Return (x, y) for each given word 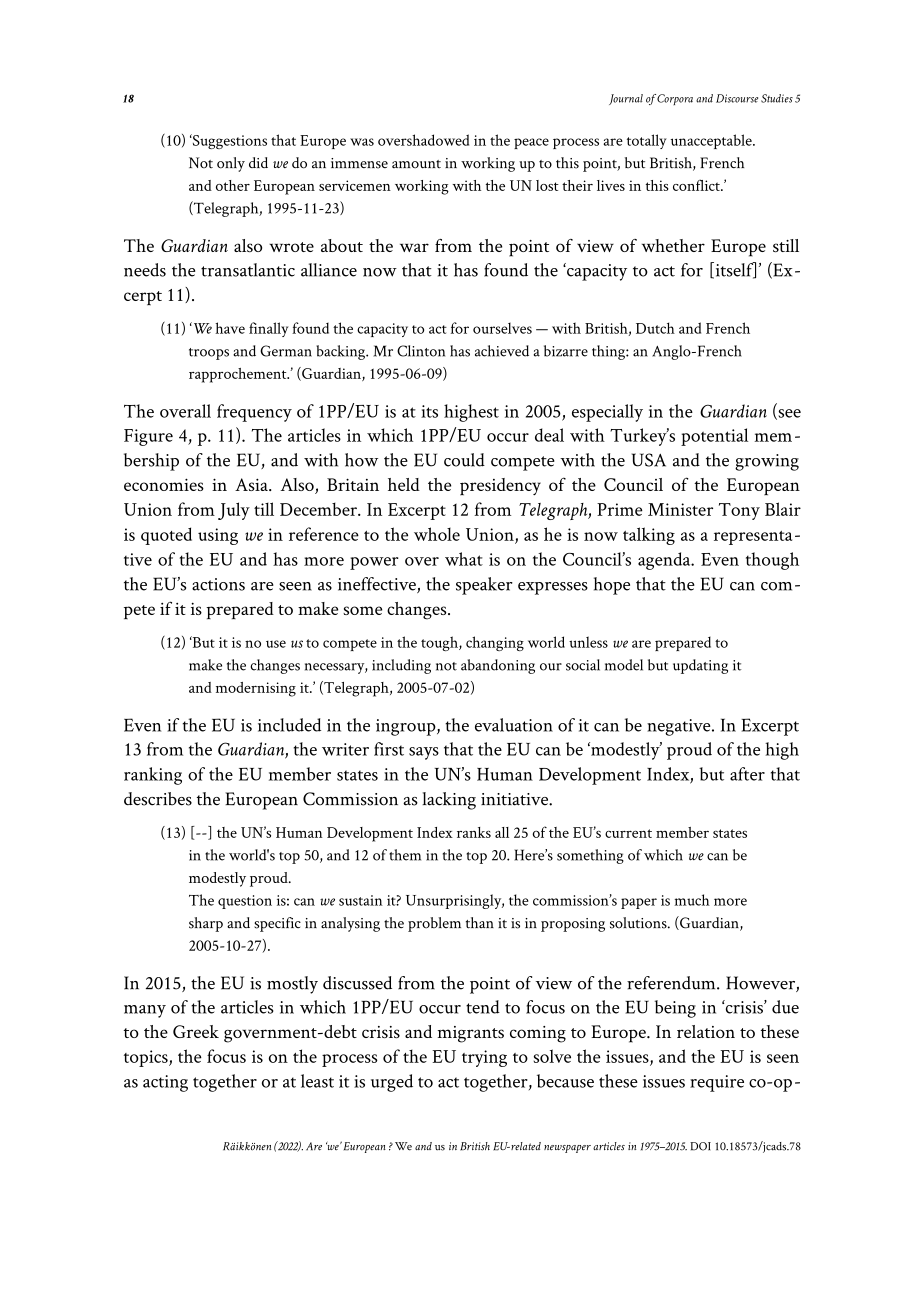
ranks (474, 832)
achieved (502, 351)
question (245, 902)
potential (714, 437)
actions (218, 584)
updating (700, 666)
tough (440, 643)
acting (165, 1083)
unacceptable (712, 141)
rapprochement (239, 375)
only (231, 164)
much (692, 900)
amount (416, 164)
